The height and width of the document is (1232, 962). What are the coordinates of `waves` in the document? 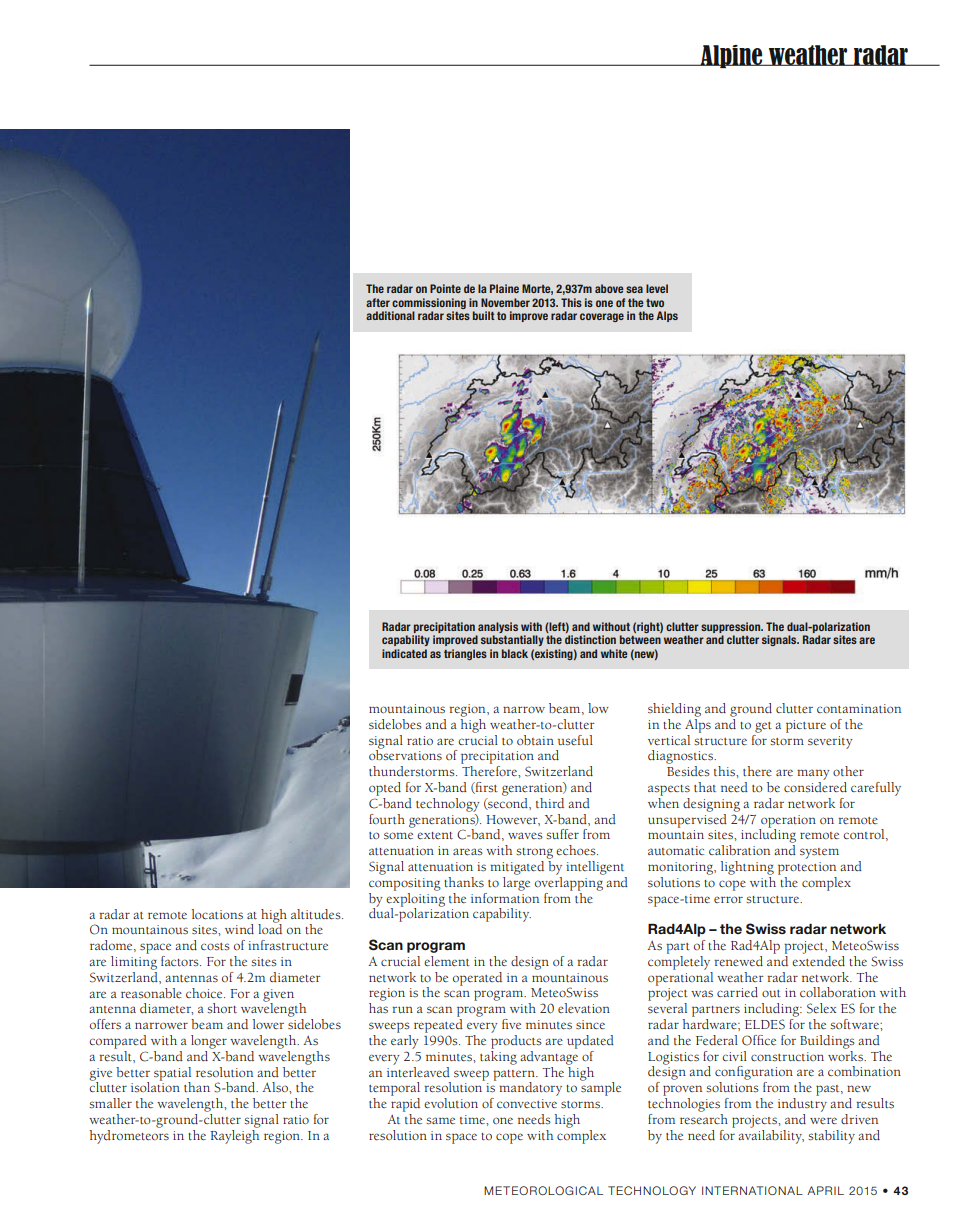 It's located at (525, 836).
